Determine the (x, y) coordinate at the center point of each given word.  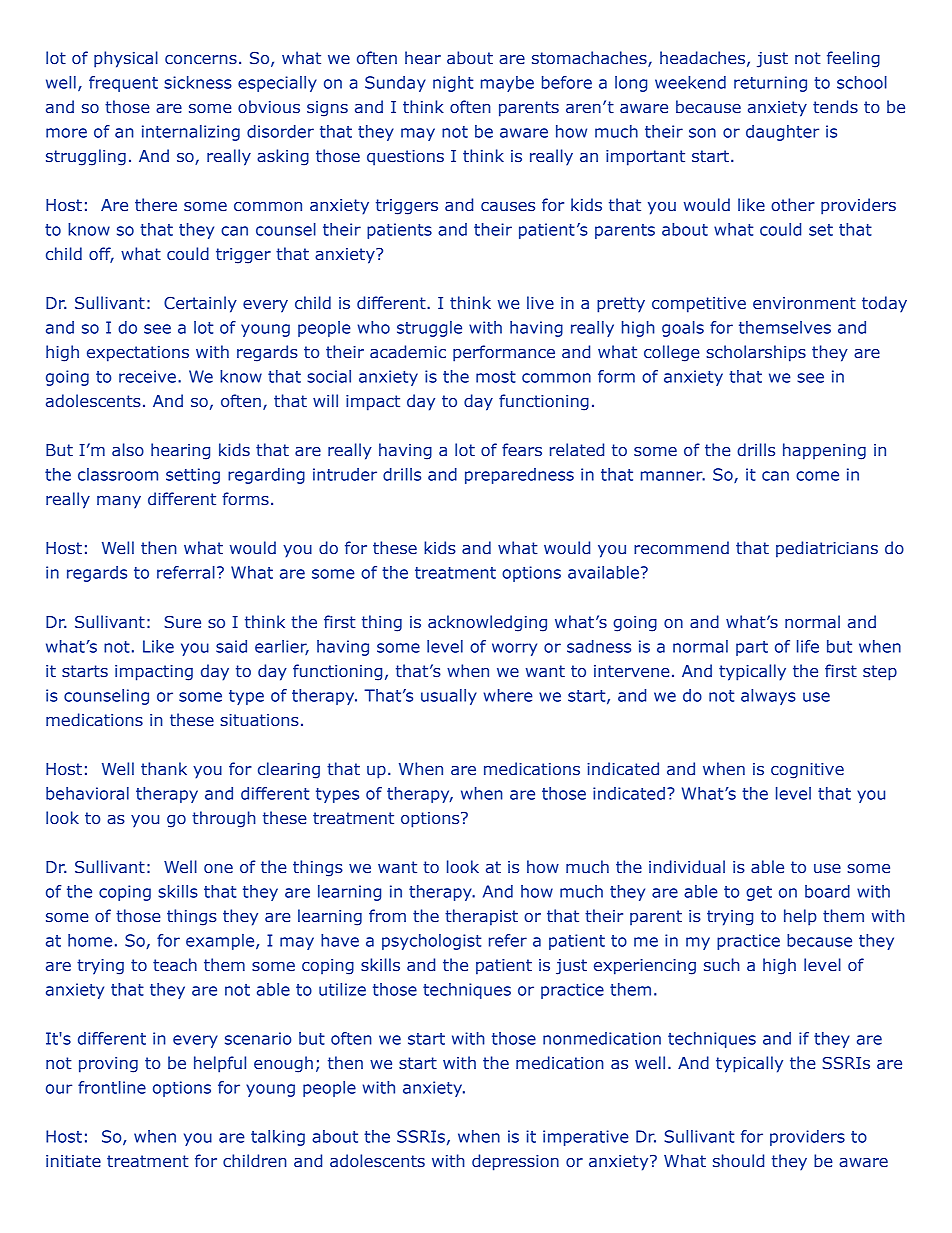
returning (770, 84)
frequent (123, 84)
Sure (182, 622)
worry (514, 649)
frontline (112, 1087)
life (808, 646)
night (453, 84)
